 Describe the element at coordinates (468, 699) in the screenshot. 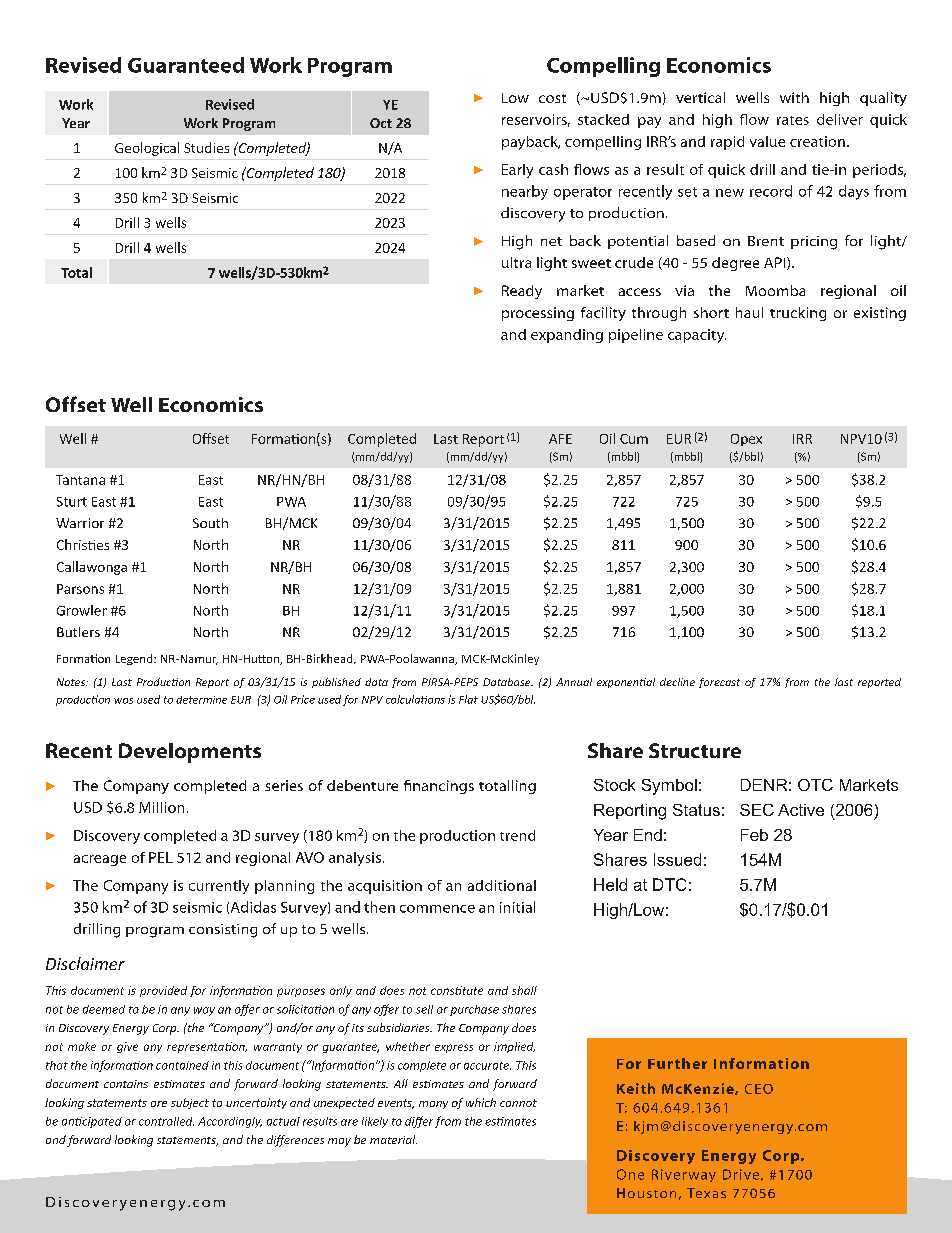

I see `Flat` at that location.
